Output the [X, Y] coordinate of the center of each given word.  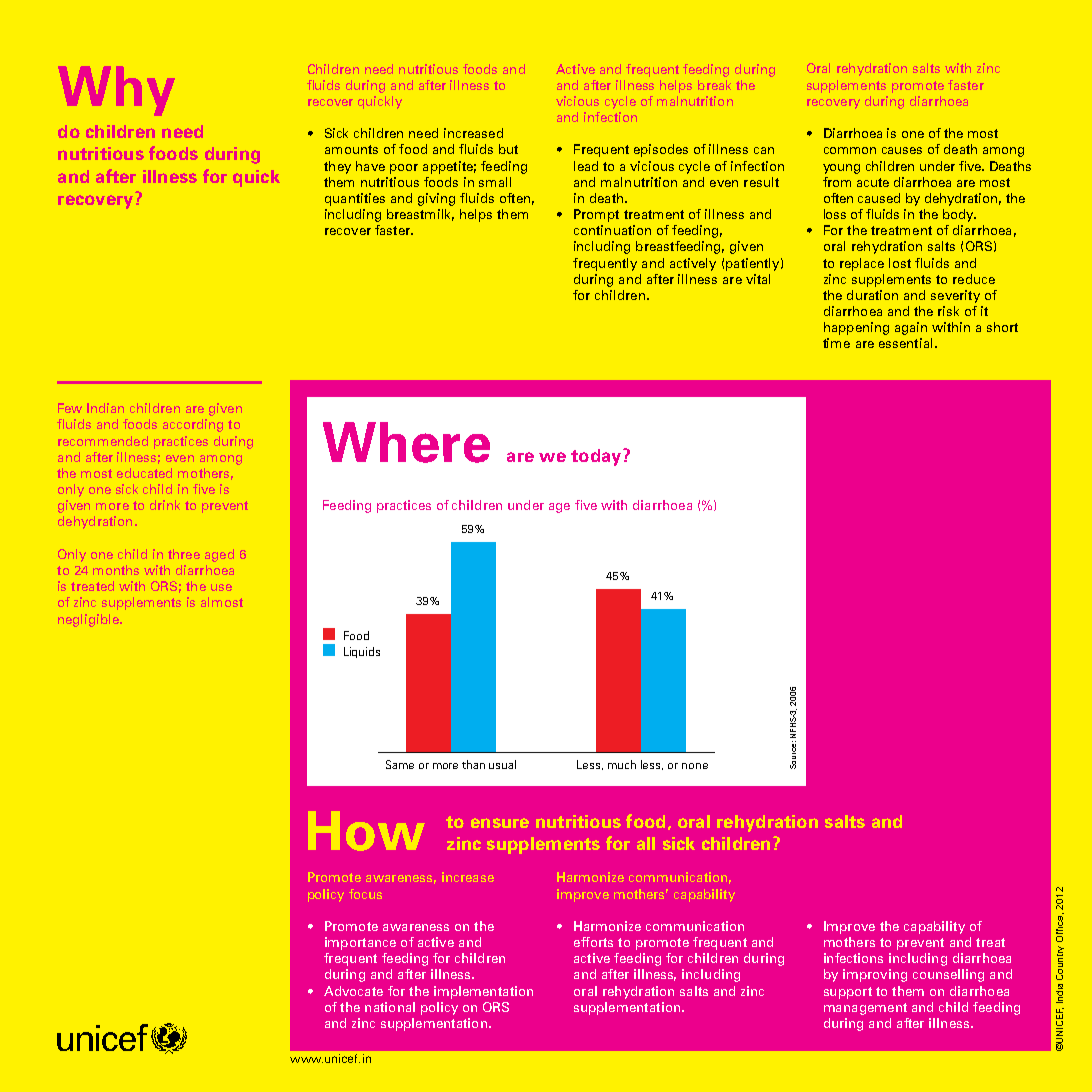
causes [902, 150]
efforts [593, 942]
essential [905, 343]
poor [404, 169]
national [390, 1007]
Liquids [362, 652]
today [597, 457]
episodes [661, 150]
